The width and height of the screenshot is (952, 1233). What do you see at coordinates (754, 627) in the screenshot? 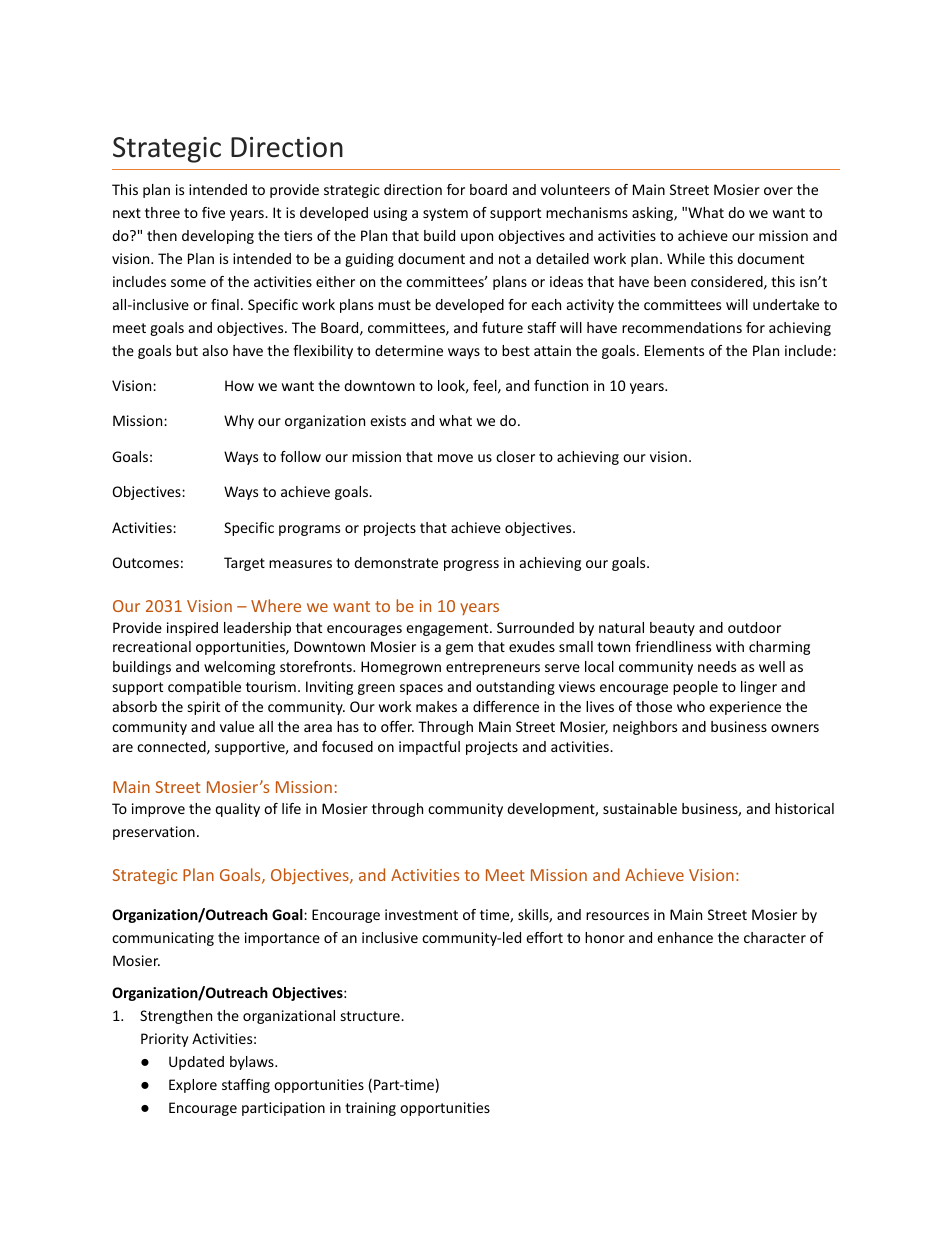
I see `outdoor` at bounding box center [754, 627].
